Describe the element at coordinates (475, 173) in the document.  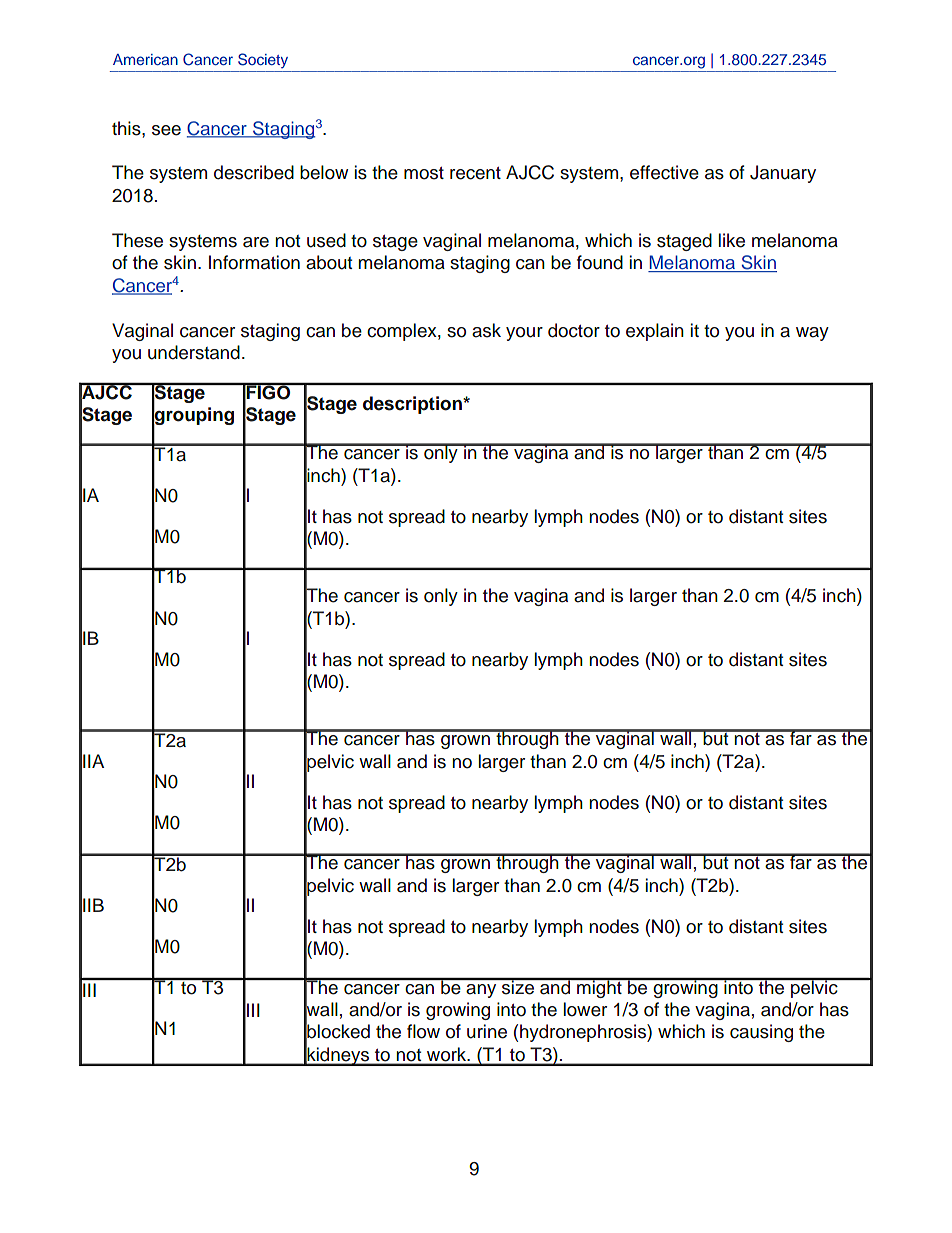
I see `recent` at that location.
